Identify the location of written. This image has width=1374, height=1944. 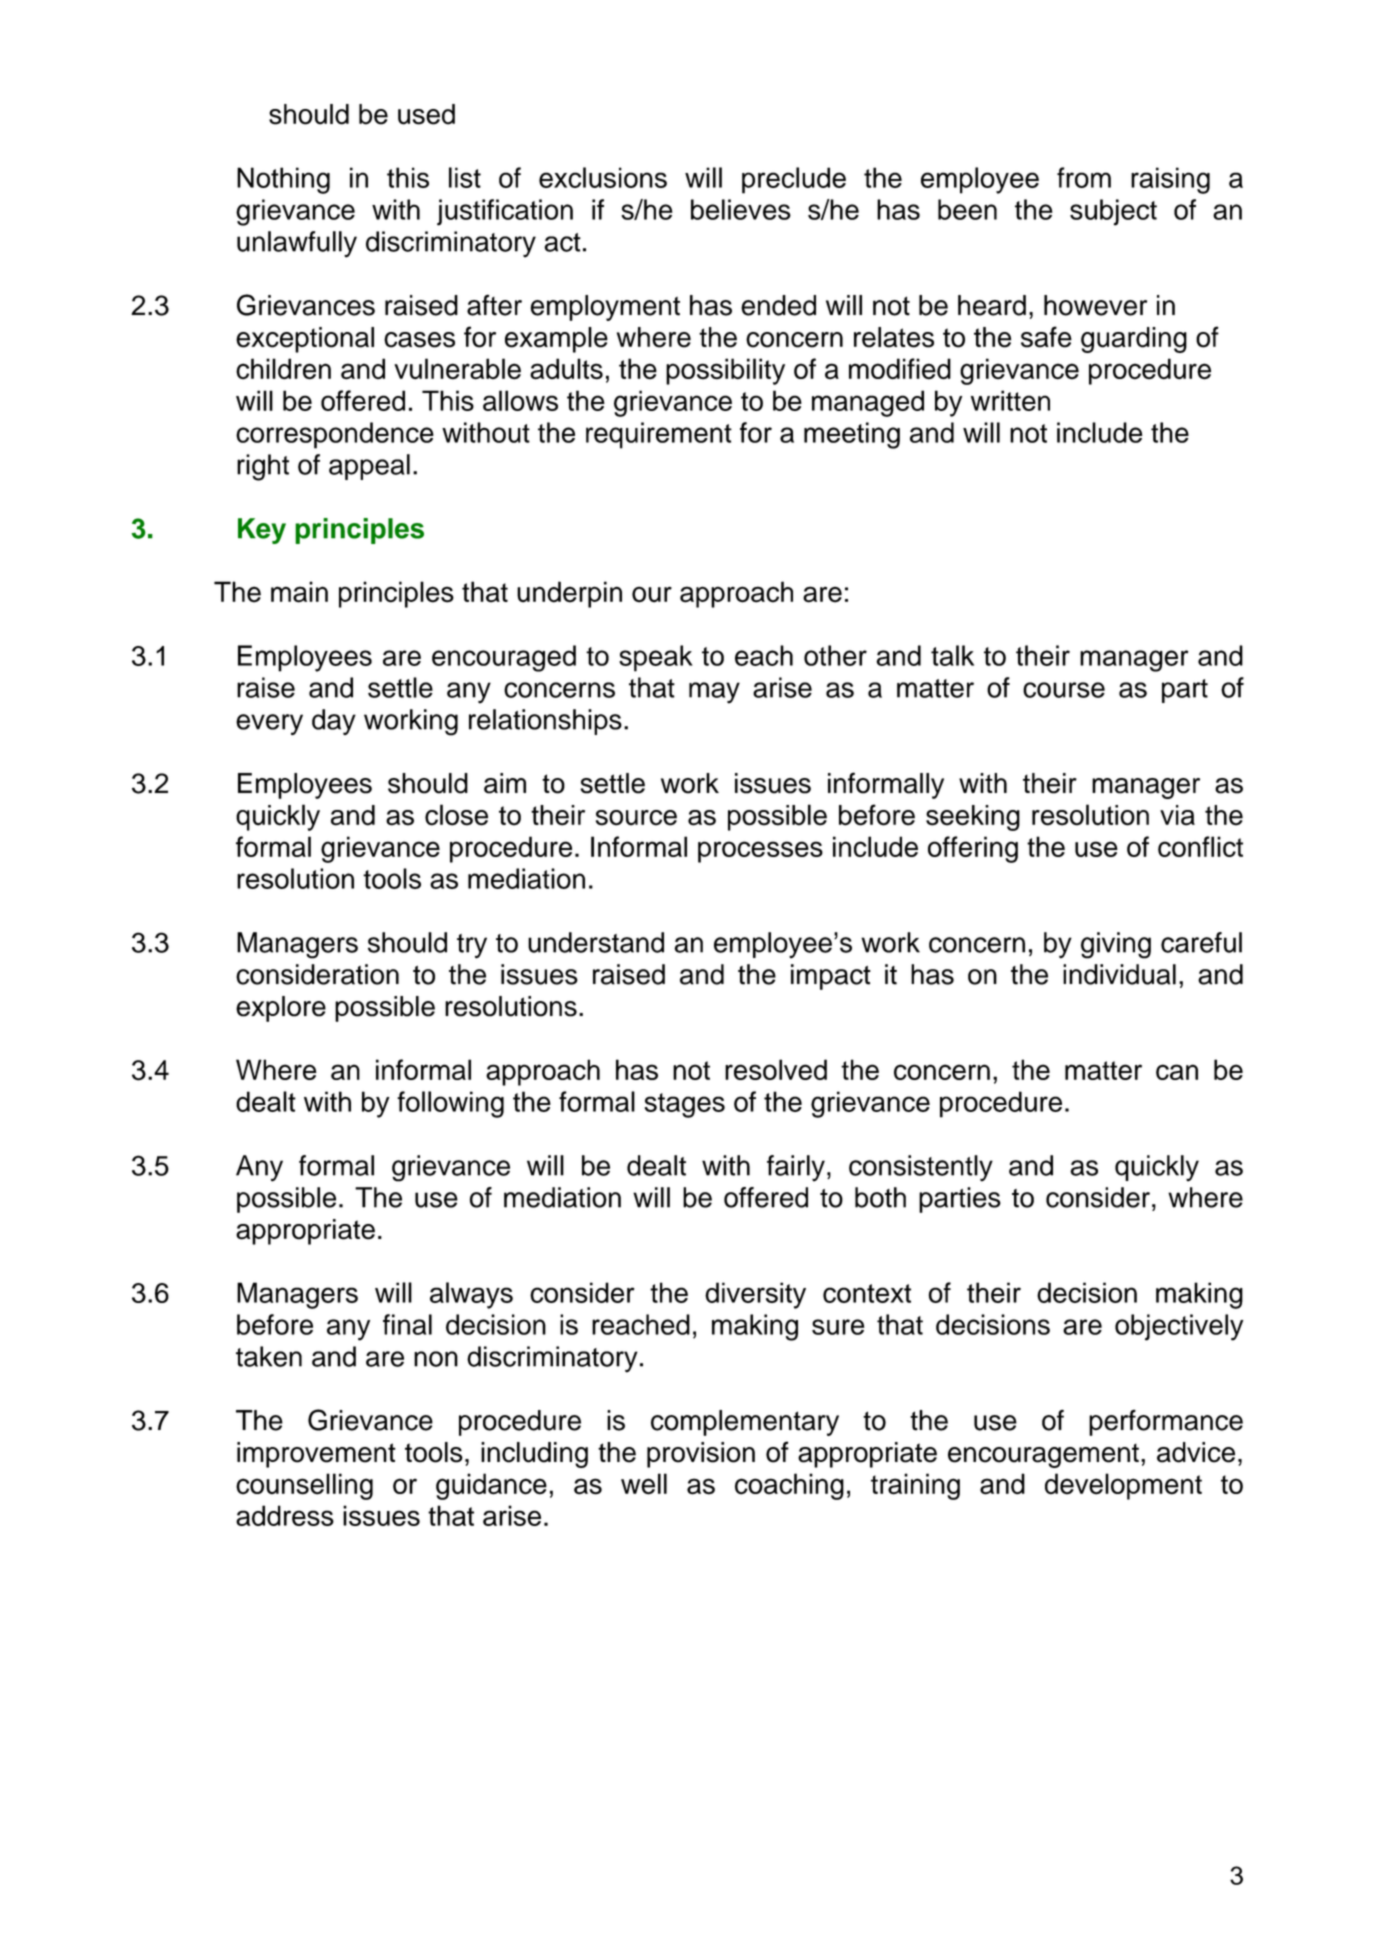
(1010, 400).
